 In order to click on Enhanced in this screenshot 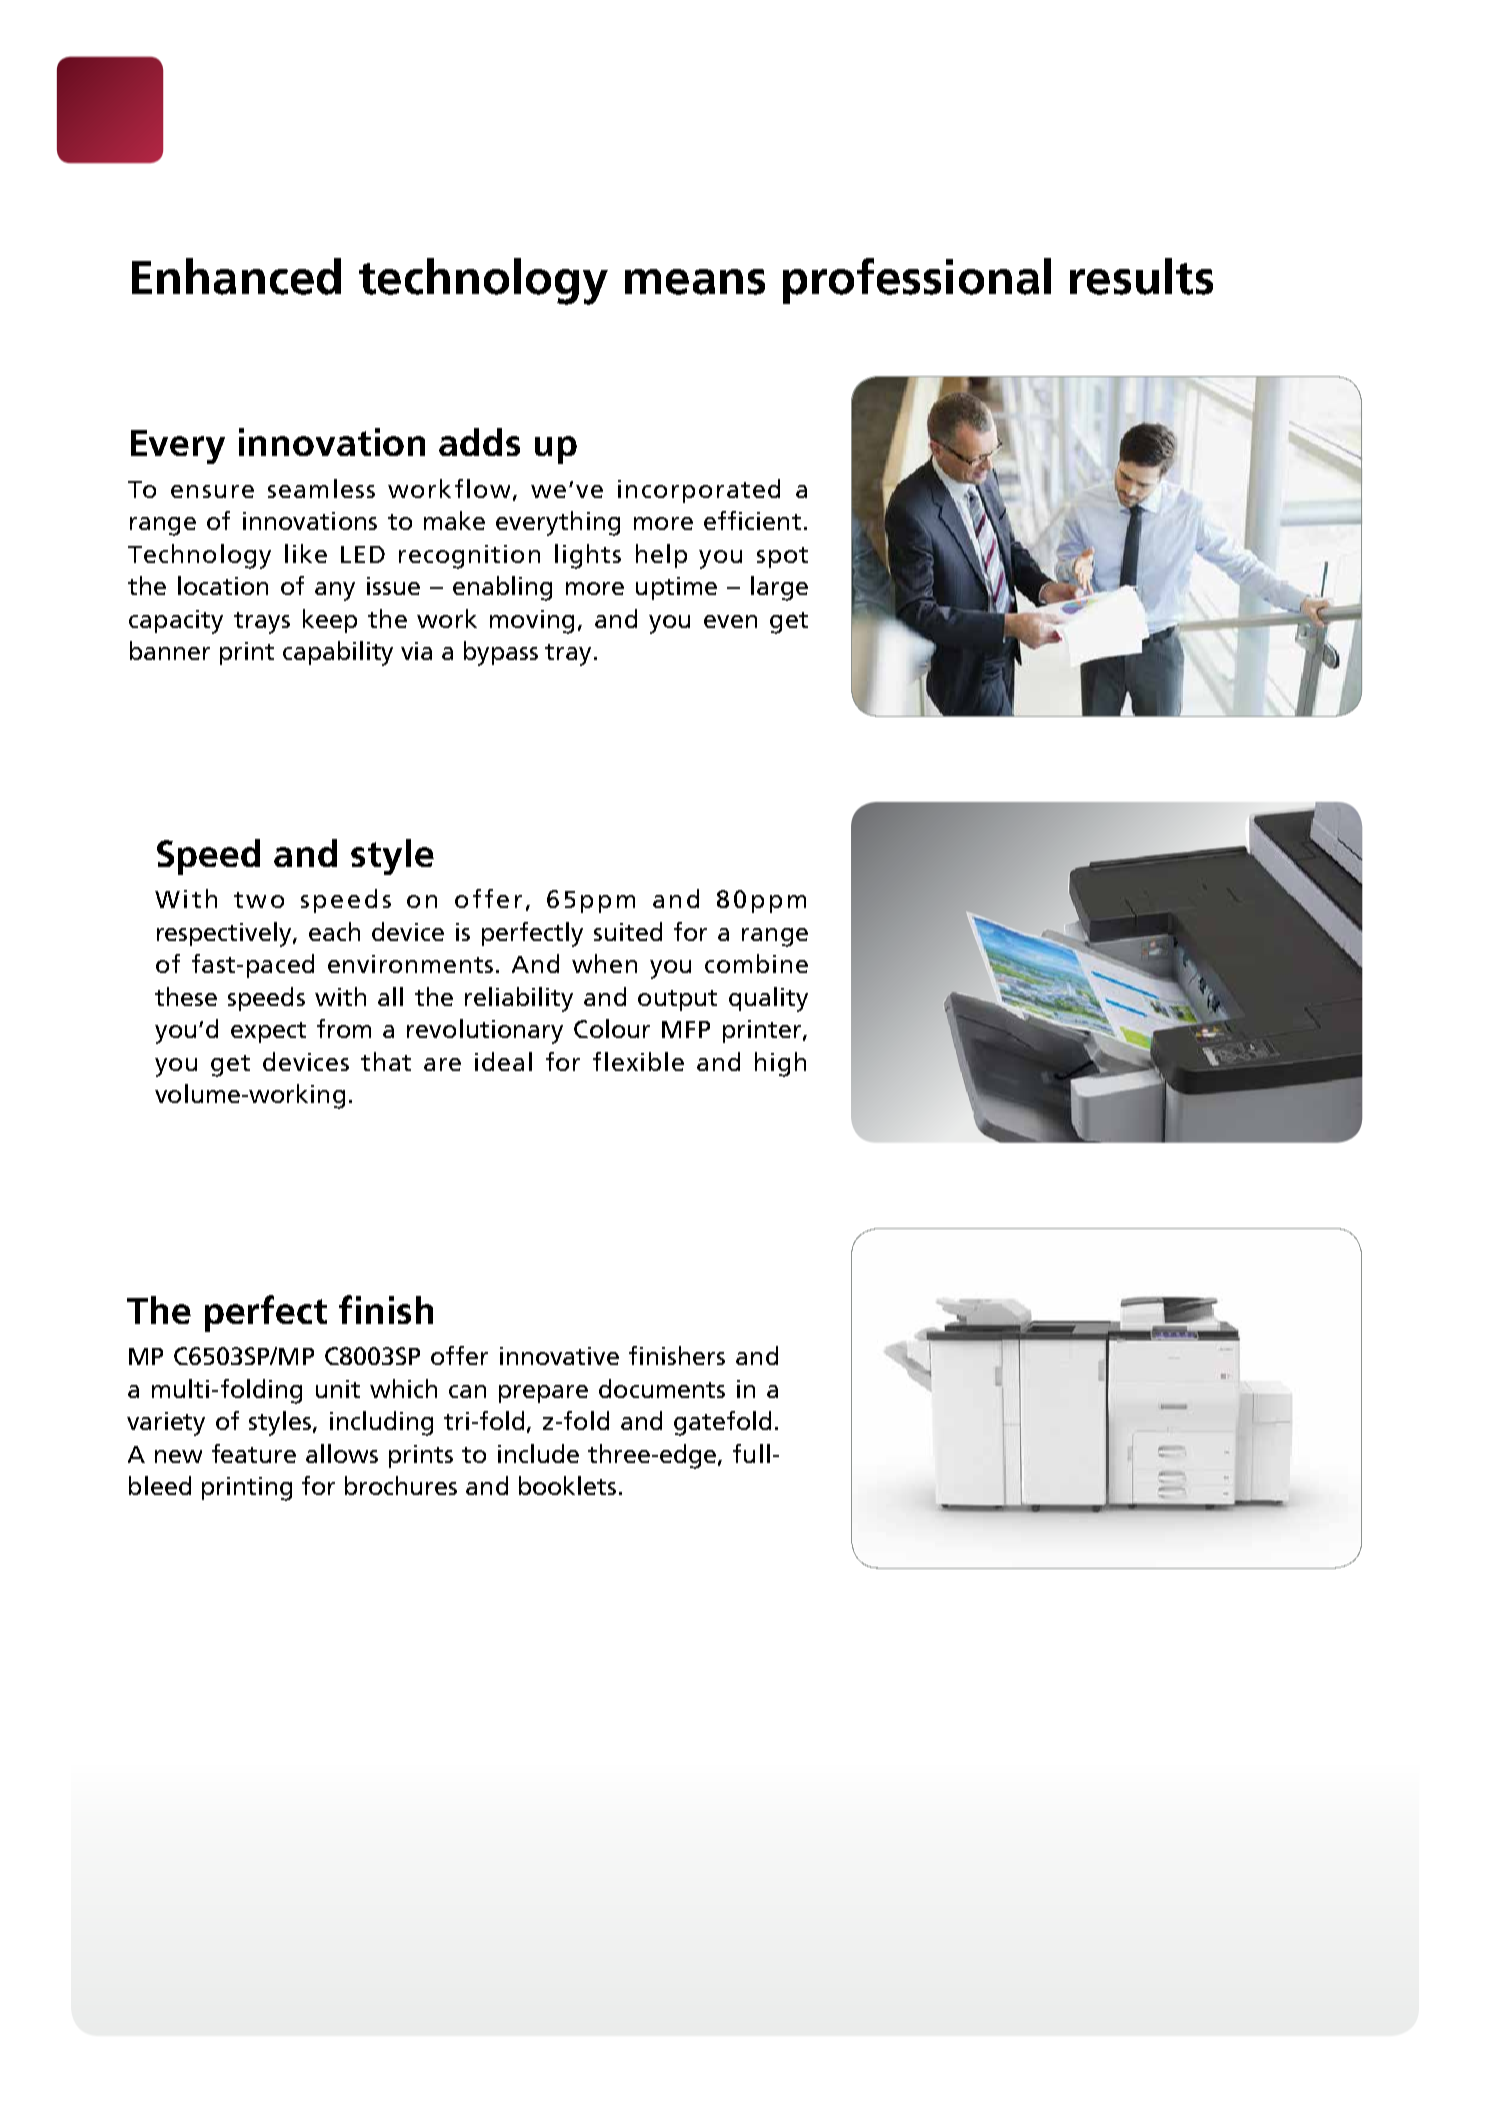, I will do `click(236, 276)`.
